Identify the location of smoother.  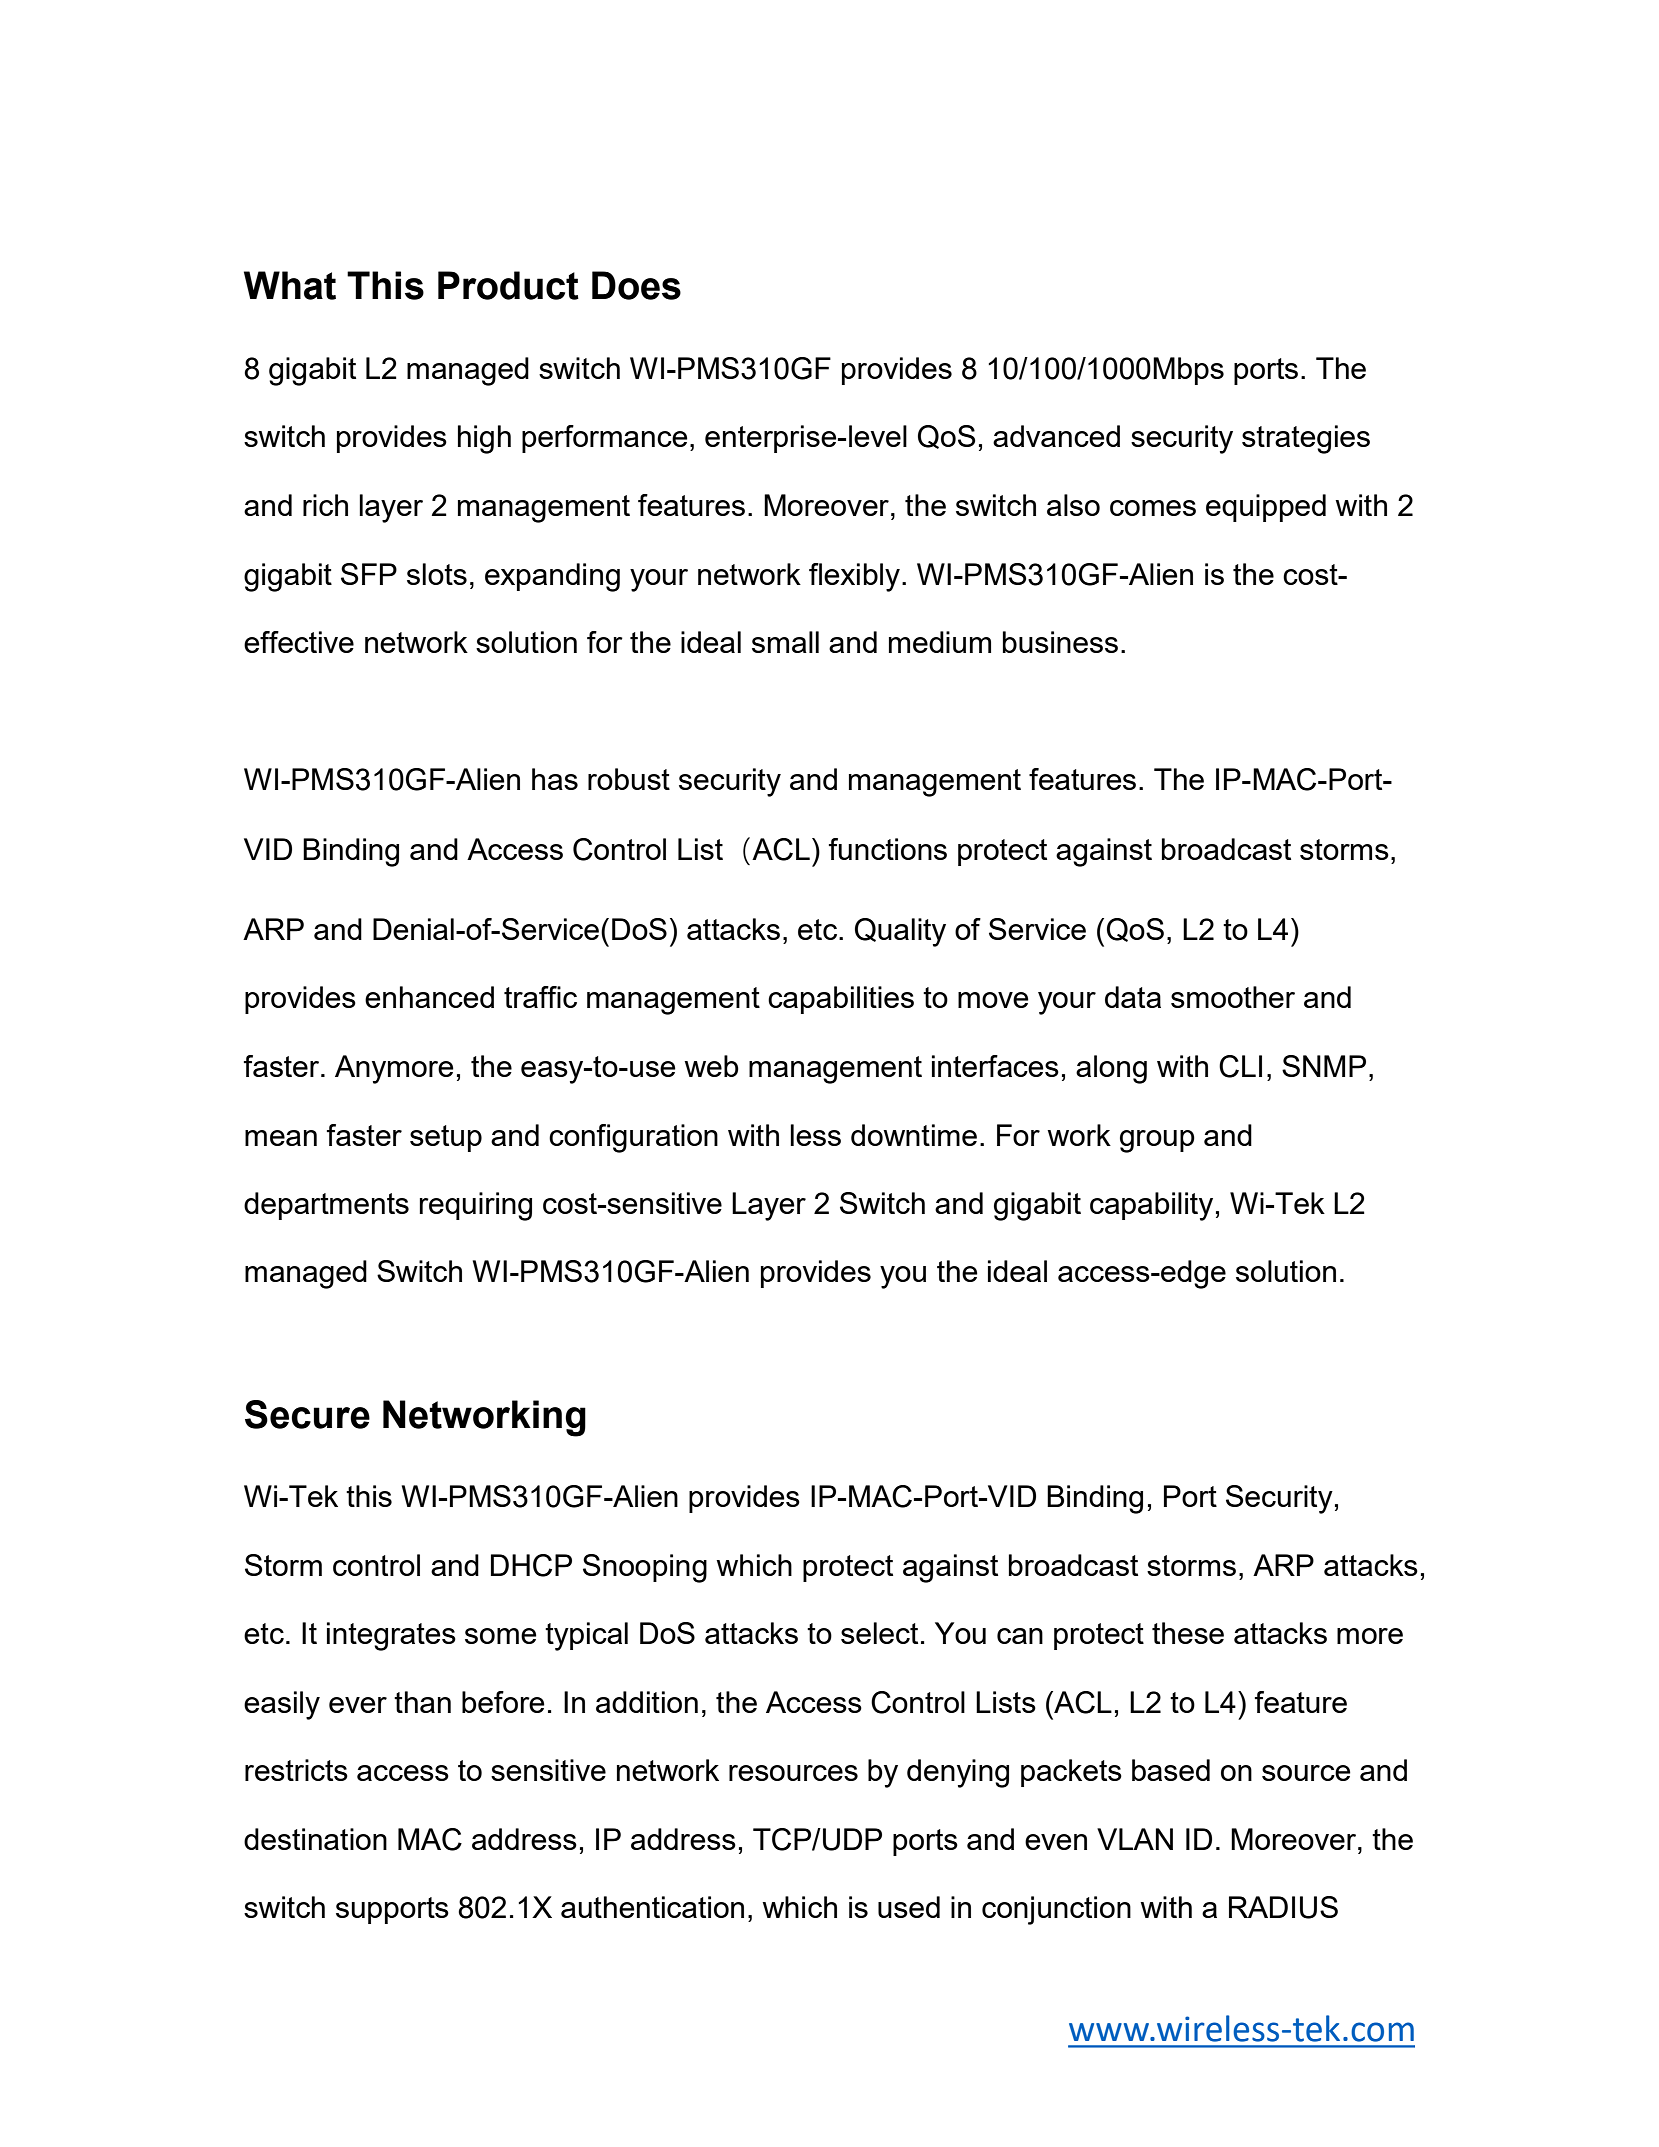
(1233, 997).
